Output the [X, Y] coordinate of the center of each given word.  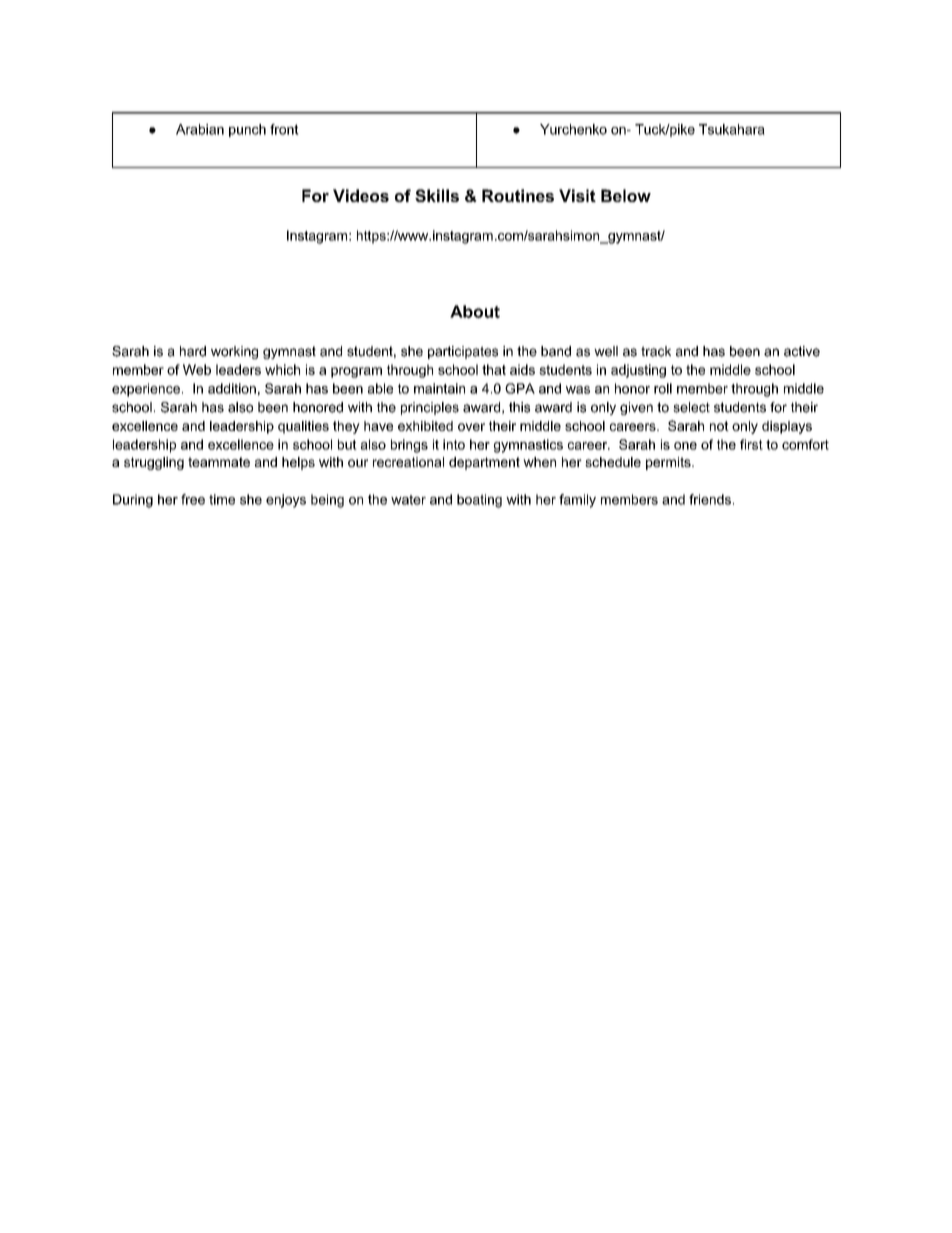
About [475, 311]
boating [479, 501]
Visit [577, 195]
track [656, 351]
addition [232, 388]
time [222, 499]
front [284, 129]
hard [193, 351]
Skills [437, 195]
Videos [361, 195]
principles [430, 408]
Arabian [200, 129]
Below [626, 195]
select [691, 407]
